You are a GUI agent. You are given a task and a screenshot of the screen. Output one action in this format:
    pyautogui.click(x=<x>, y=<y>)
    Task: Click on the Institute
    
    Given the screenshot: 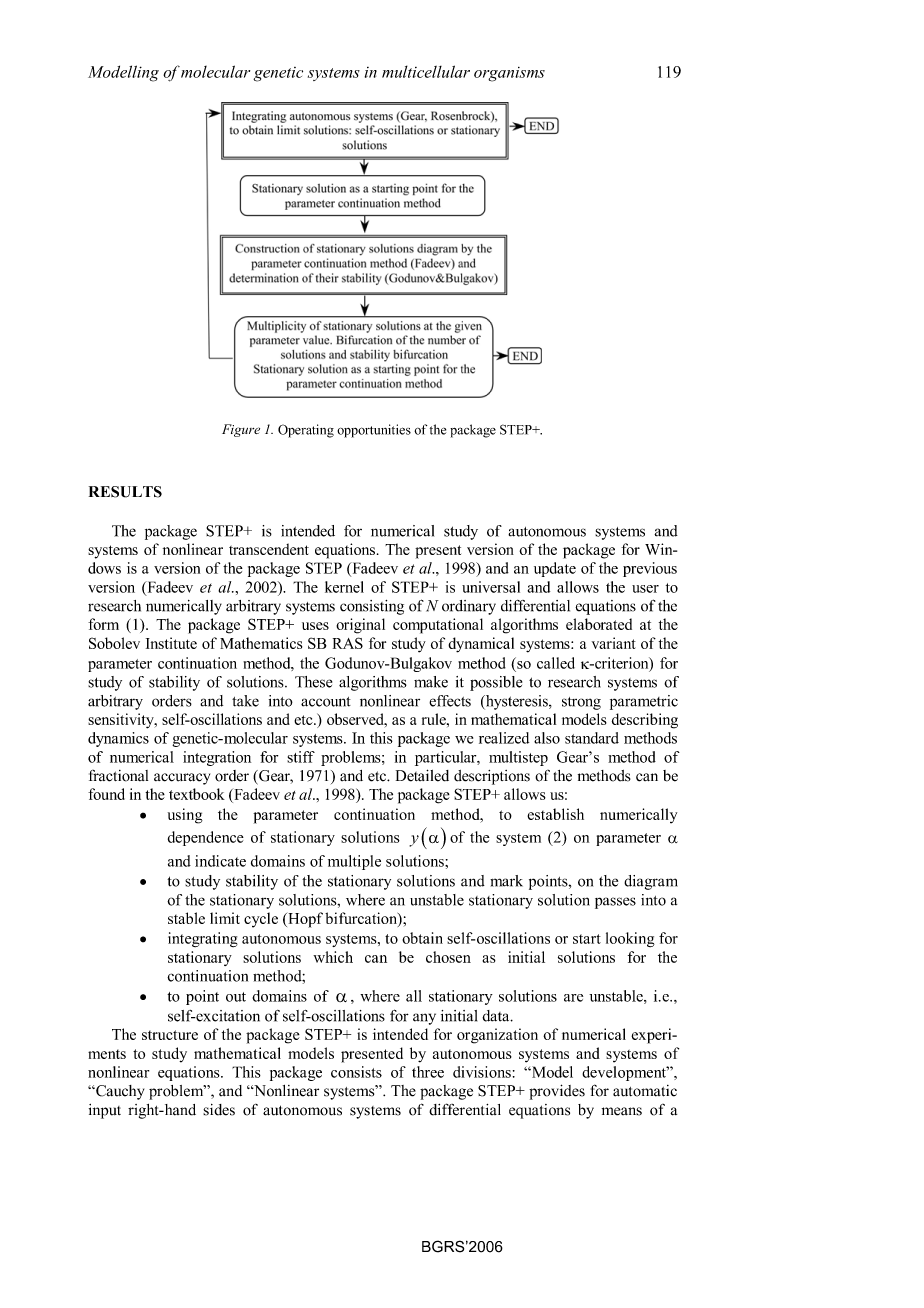 What is the action you would take?
    pyautogui.click(x=171, y=643)
